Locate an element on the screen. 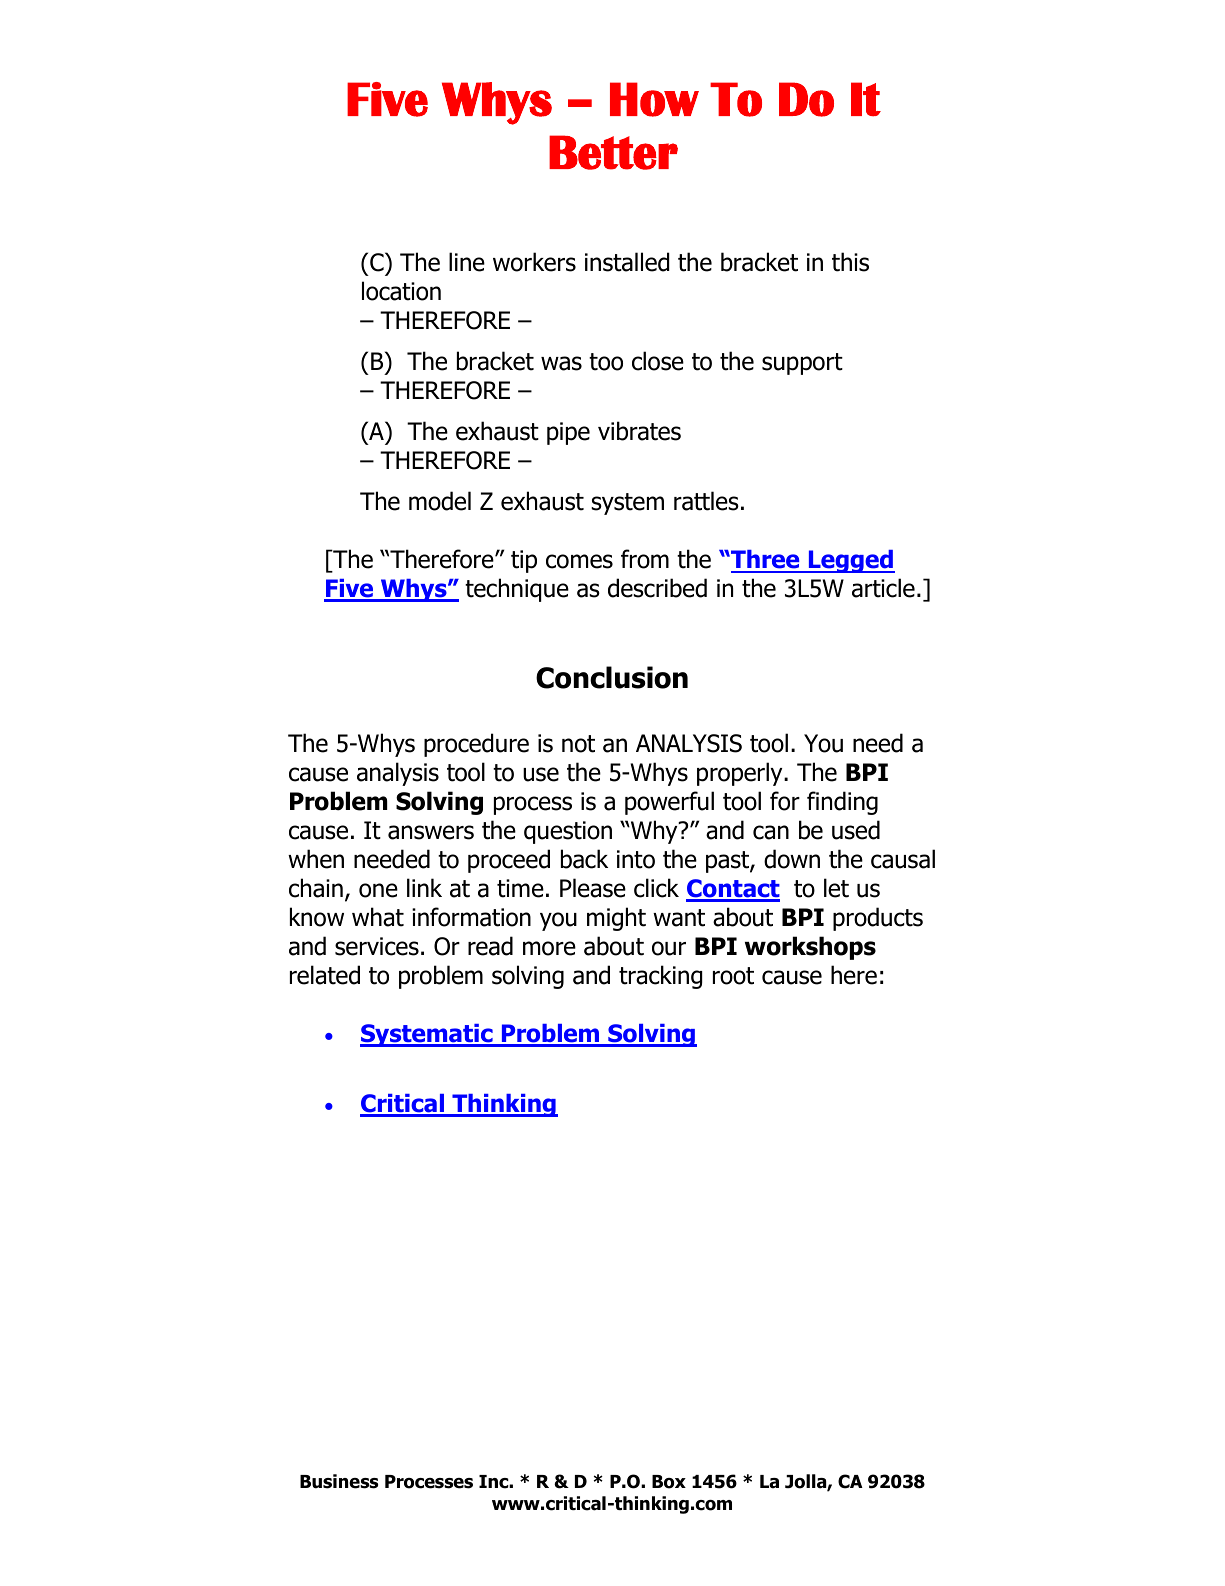  Business is located at coordinates (339, 1481).
